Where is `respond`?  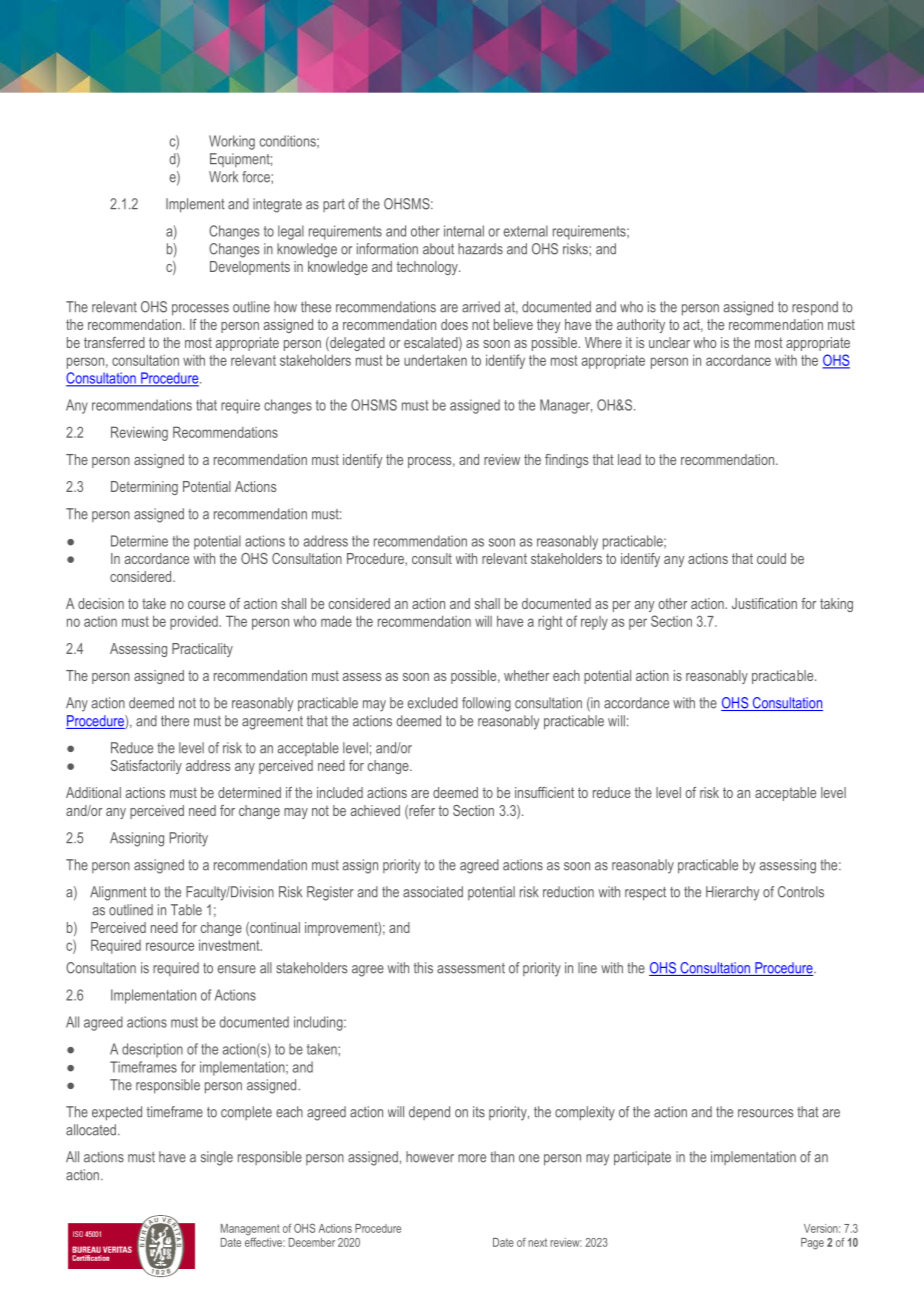 respond is located at coordinates (815, 308).
